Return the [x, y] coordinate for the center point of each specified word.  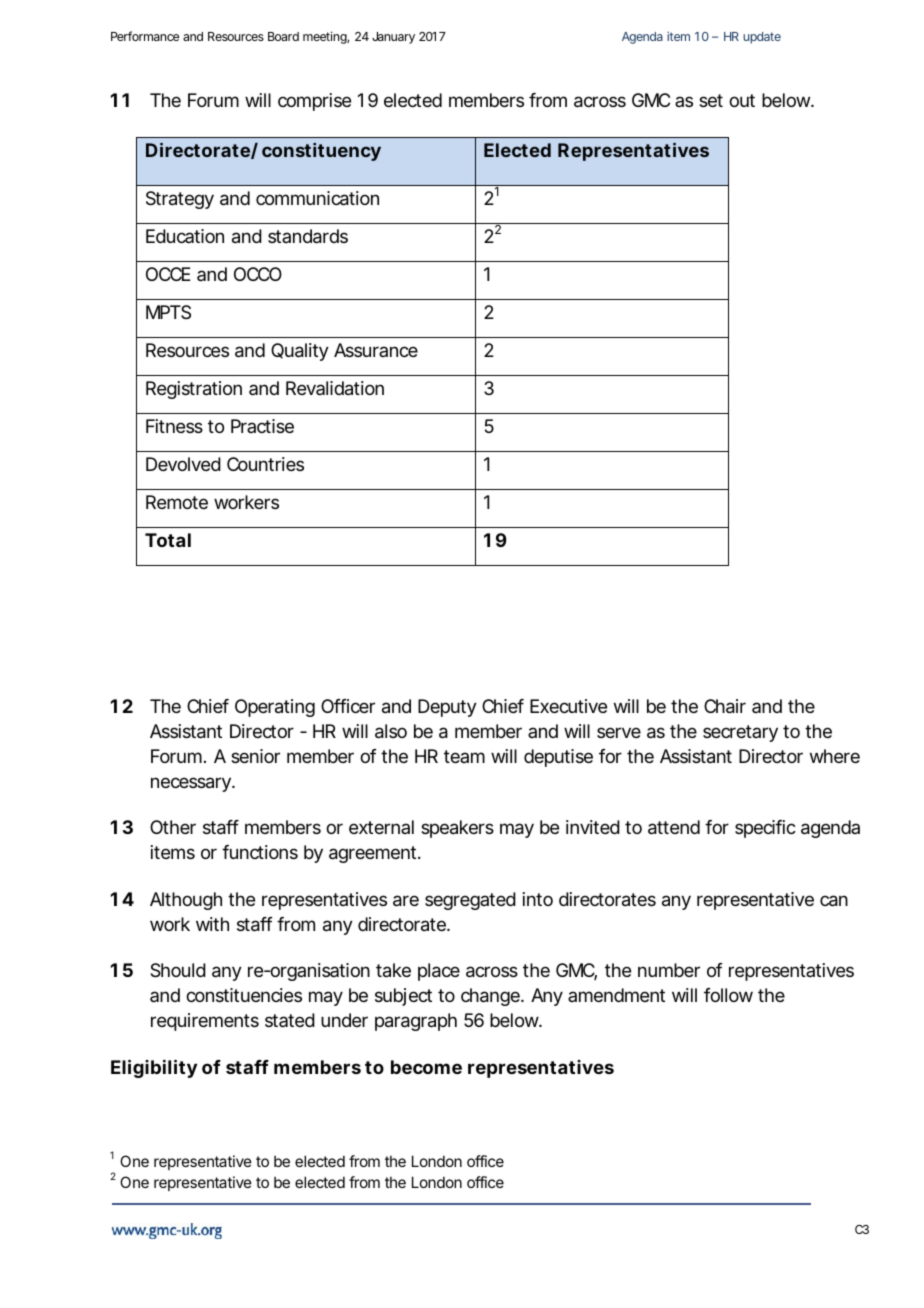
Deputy [447, 708]
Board [283, 36]
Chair [725, 706]
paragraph [416, 1022]
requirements [205, 1022]
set [711, 100]
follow [728, 995]
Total [168, 540]
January [393, 38]
